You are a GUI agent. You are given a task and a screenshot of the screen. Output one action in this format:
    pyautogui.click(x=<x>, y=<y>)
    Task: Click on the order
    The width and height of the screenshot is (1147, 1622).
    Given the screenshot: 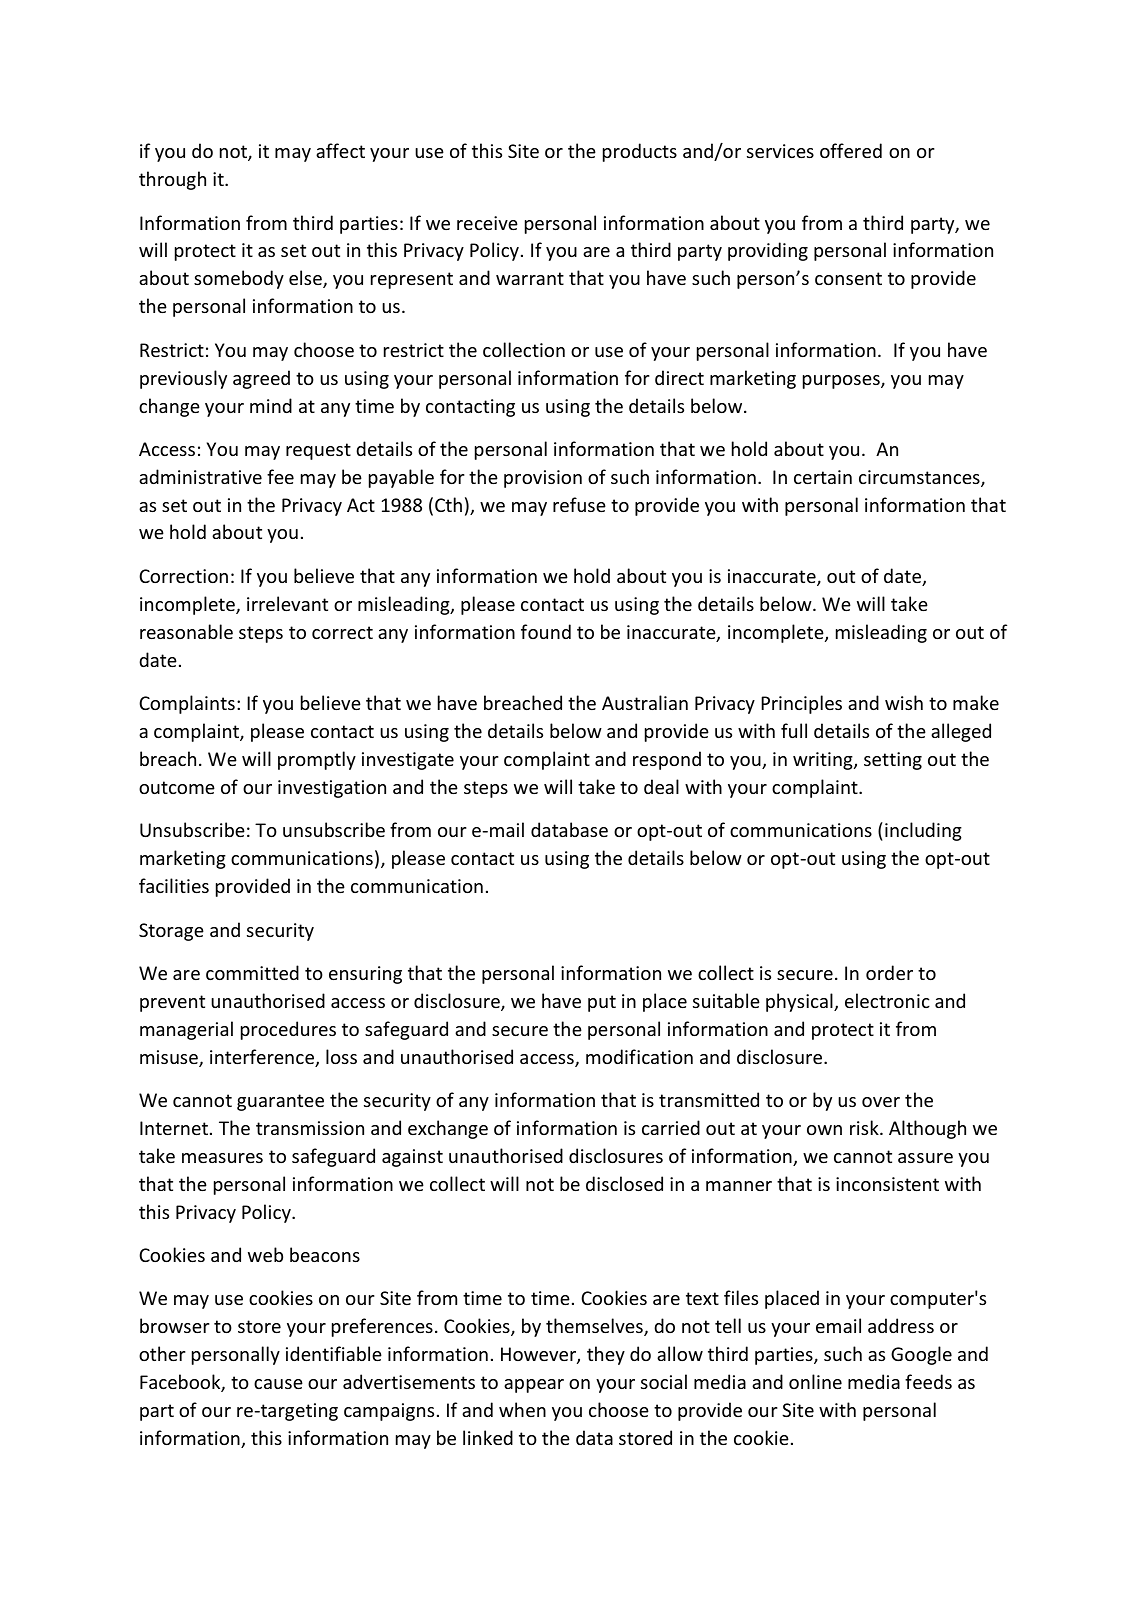 What is the action you would take?
    pyautogui.click(x=889, y=972)
